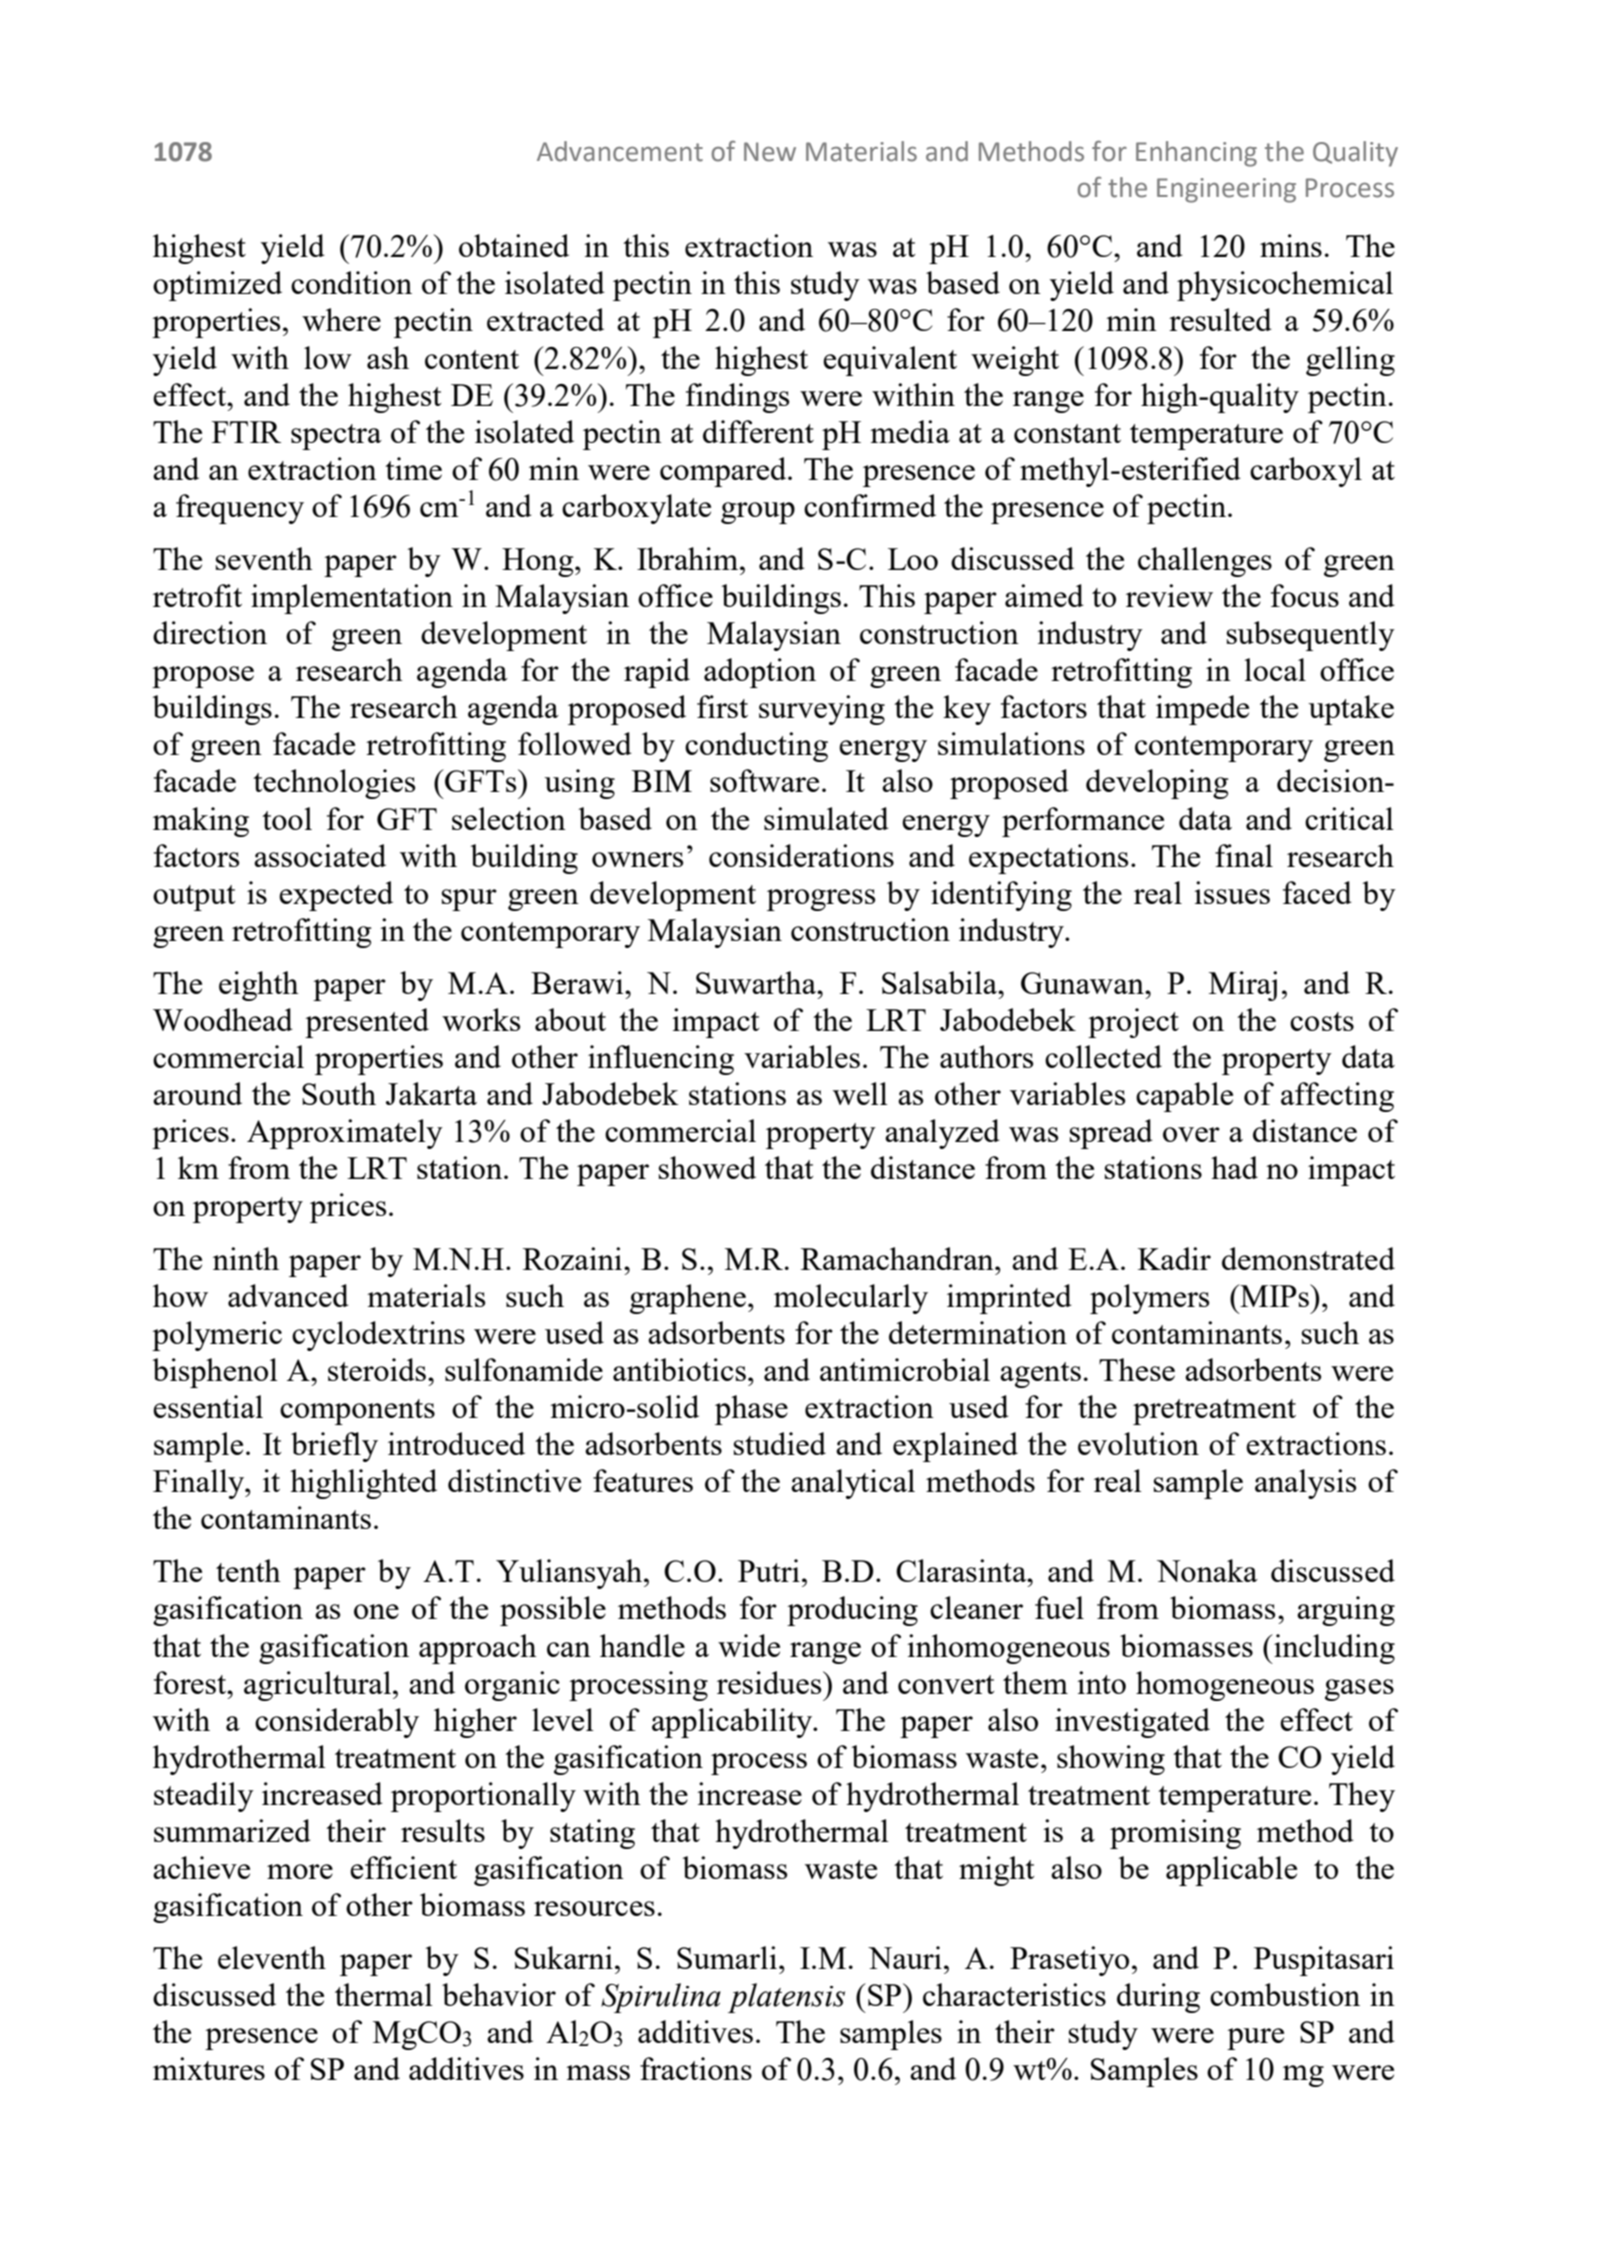 The height and width of the page is (2261, 1600). What do you see at coordinates (339, 1093) in the page?
I see `South` at bounding box center [339, 1093].
